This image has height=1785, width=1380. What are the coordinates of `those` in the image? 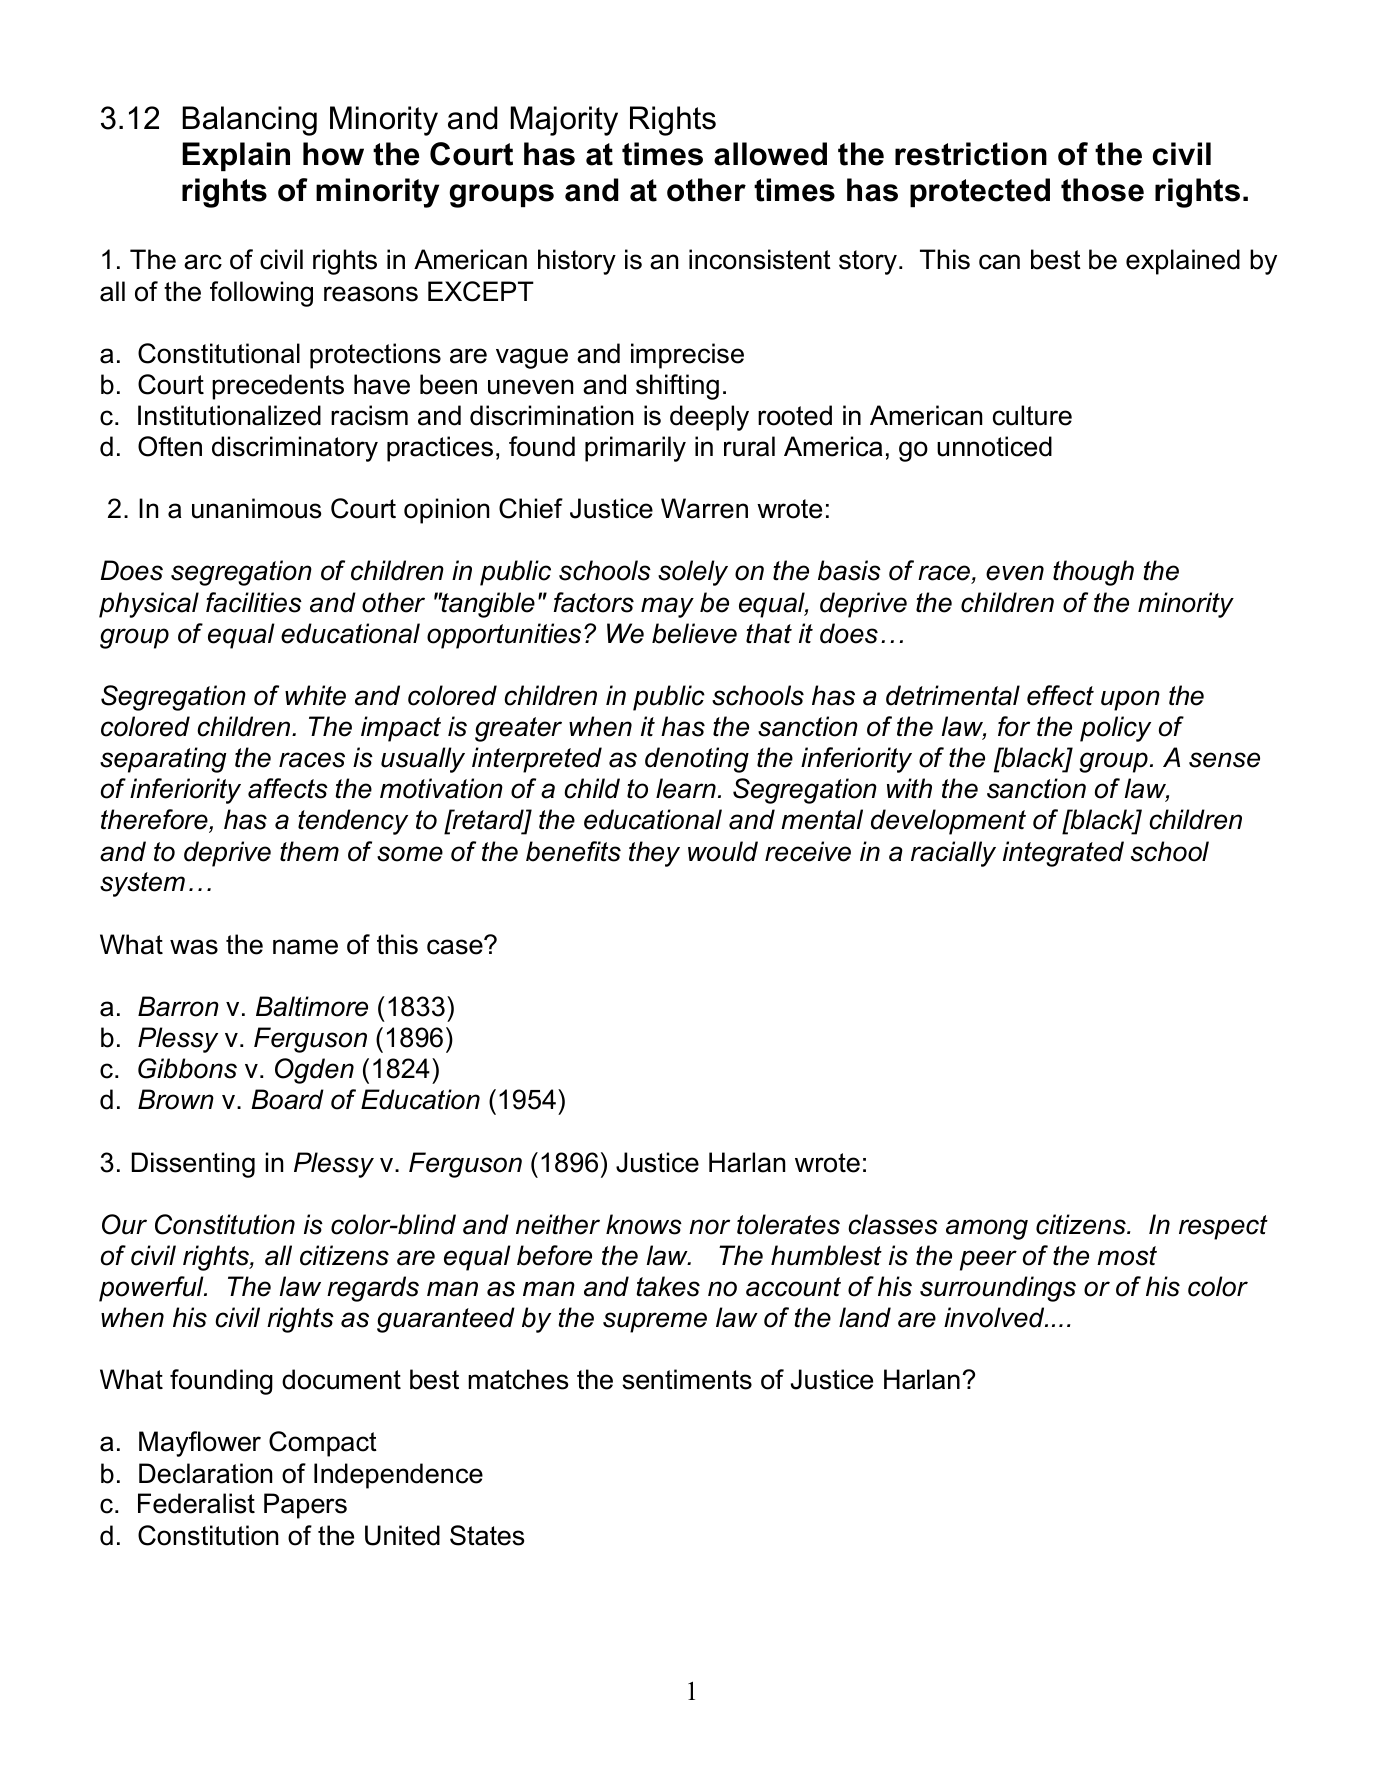 It's located at (1102, 190).
